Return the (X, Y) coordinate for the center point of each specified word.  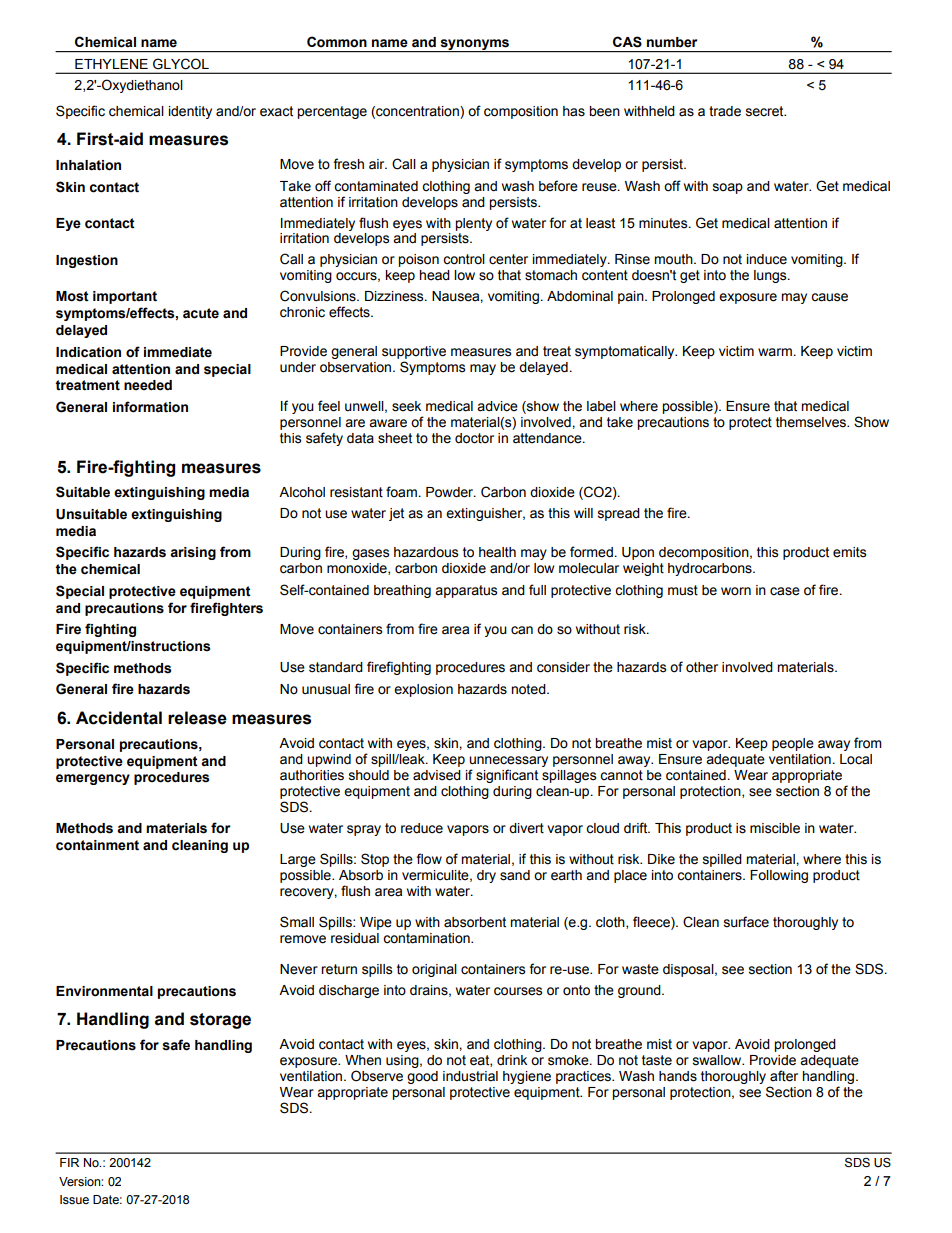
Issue (74, 1200)
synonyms (475, 45)
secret (766, 111)
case (785, 591)
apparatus (466, 591)
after (784, 1076)
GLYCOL (181, 64)
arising (193, 553)
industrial (470, 1076)
